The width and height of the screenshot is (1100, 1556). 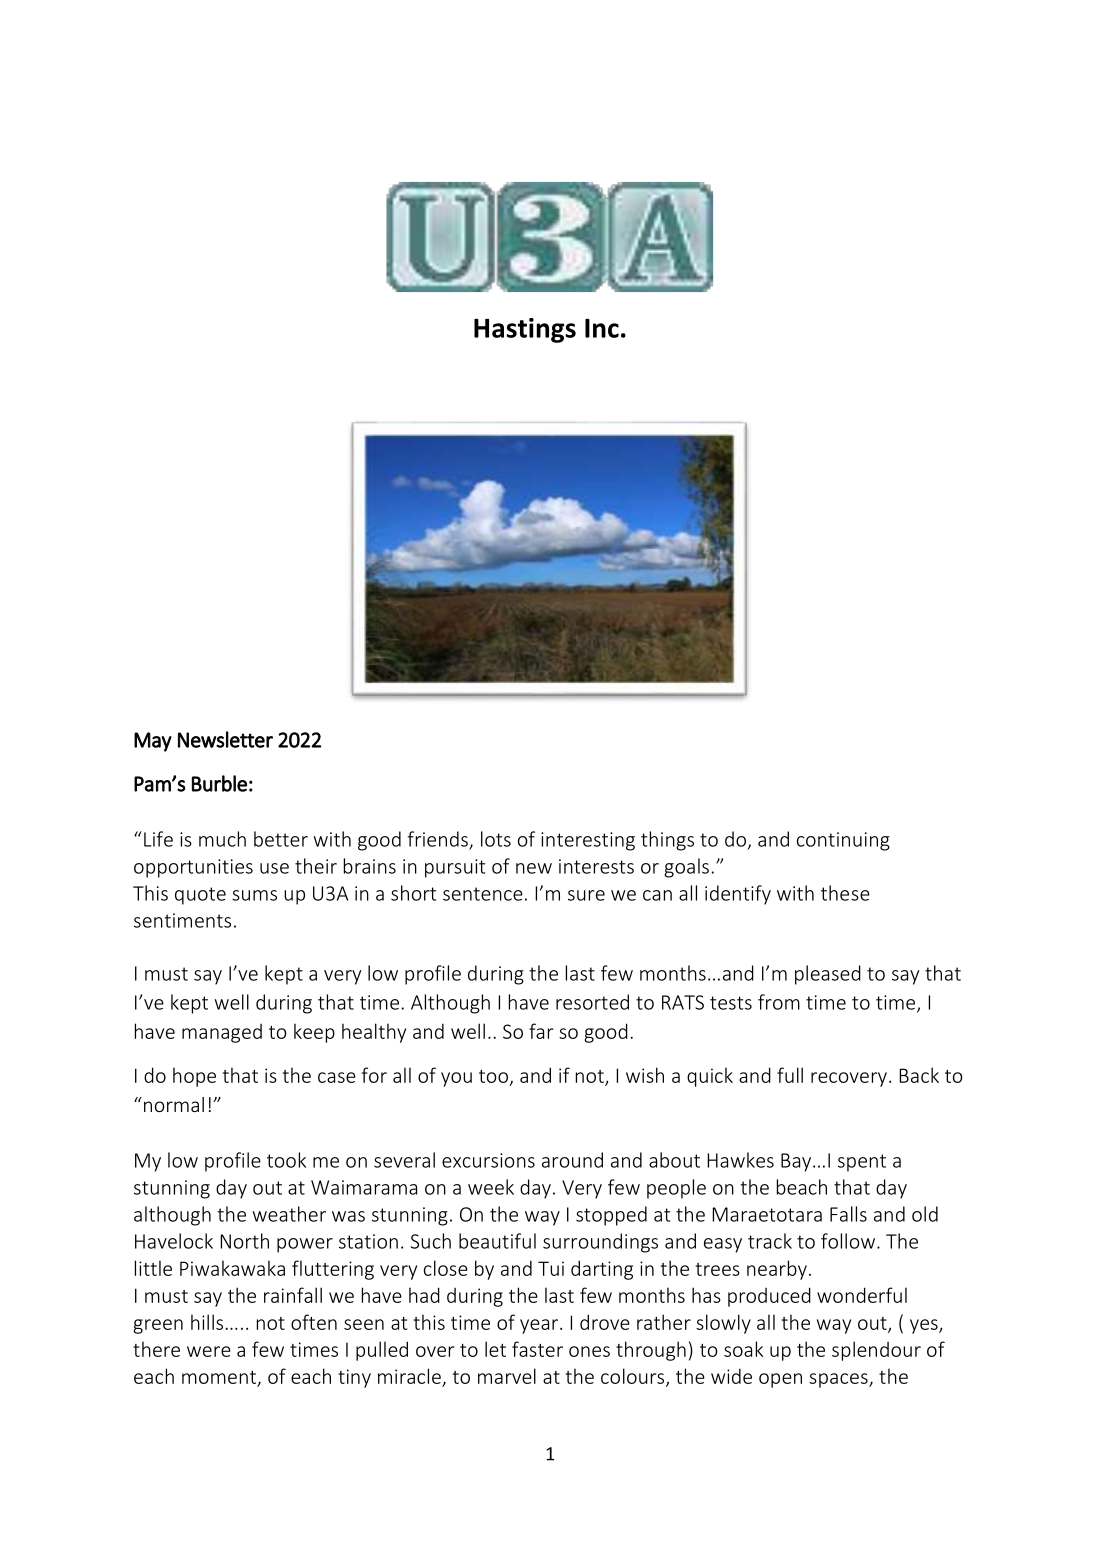 What do you see at coordinates (525, 330) in the screenshot?
I see `Hastings` at bounding box center [525, 330].
